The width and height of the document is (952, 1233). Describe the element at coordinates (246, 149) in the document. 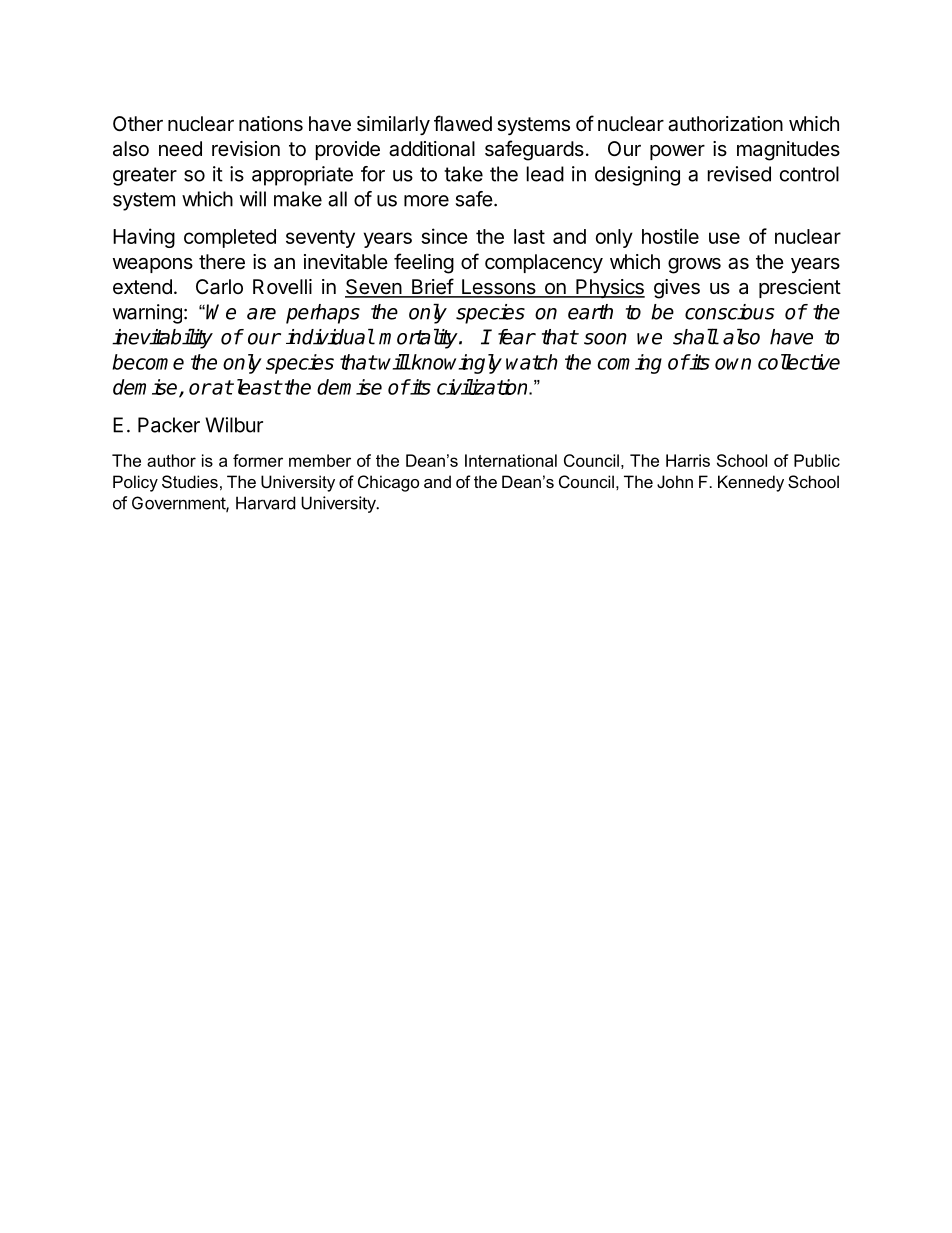

I see `revision` at that location.
